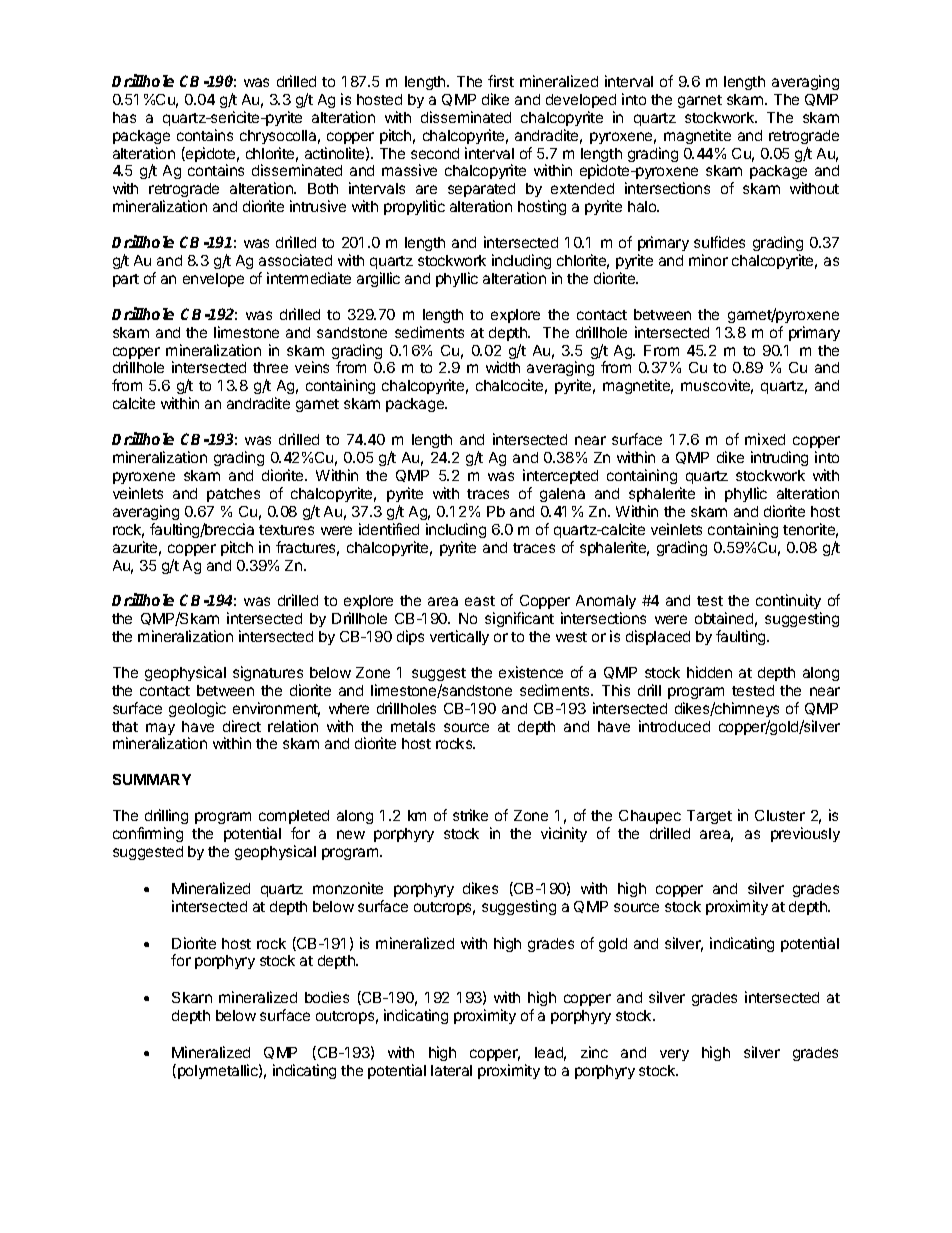  Describe the element at coordinates (451, 1070) in the screenshot. I see `lateral` at that location.
